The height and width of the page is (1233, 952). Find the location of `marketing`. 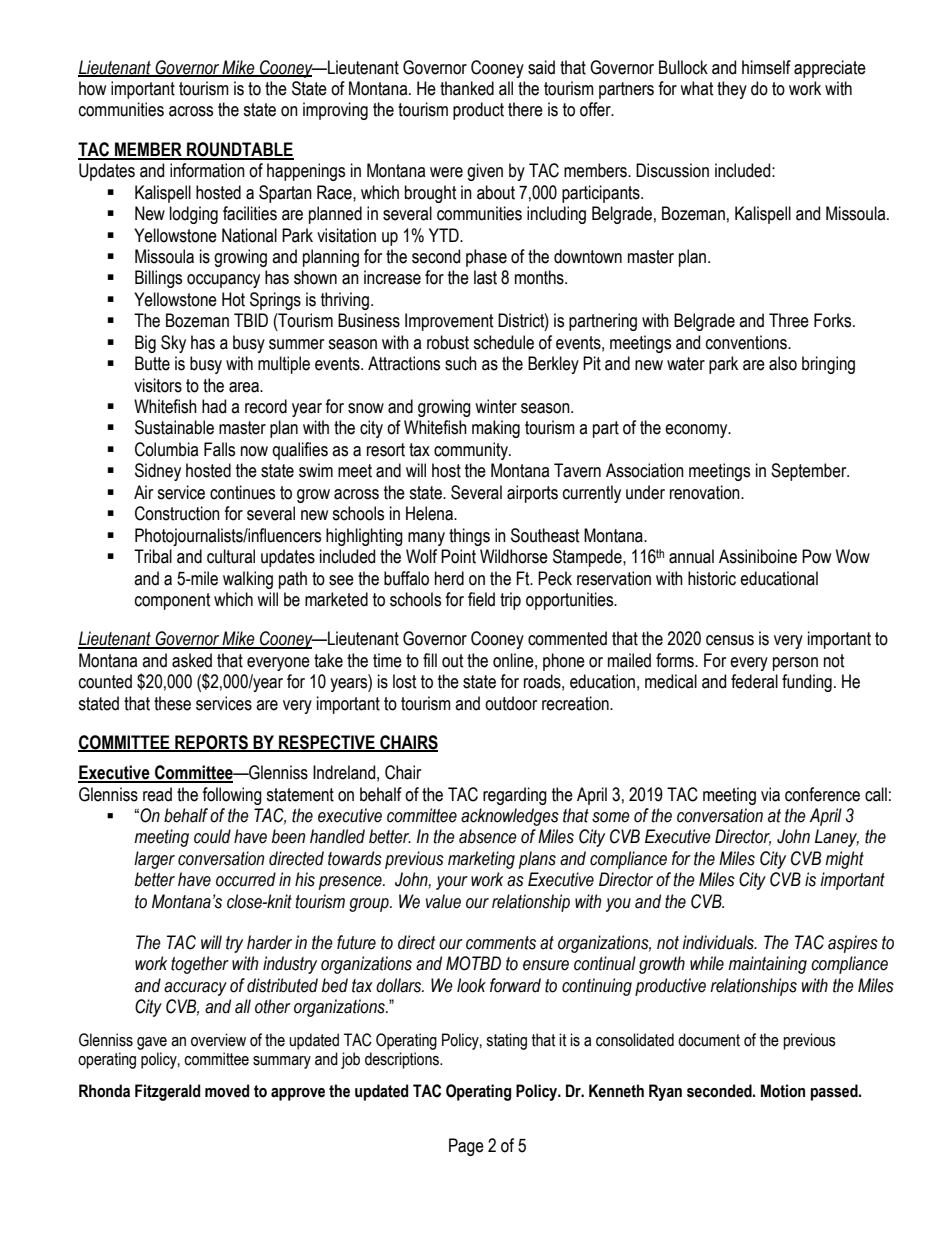

marketing is located at coordinates (481, 860).
